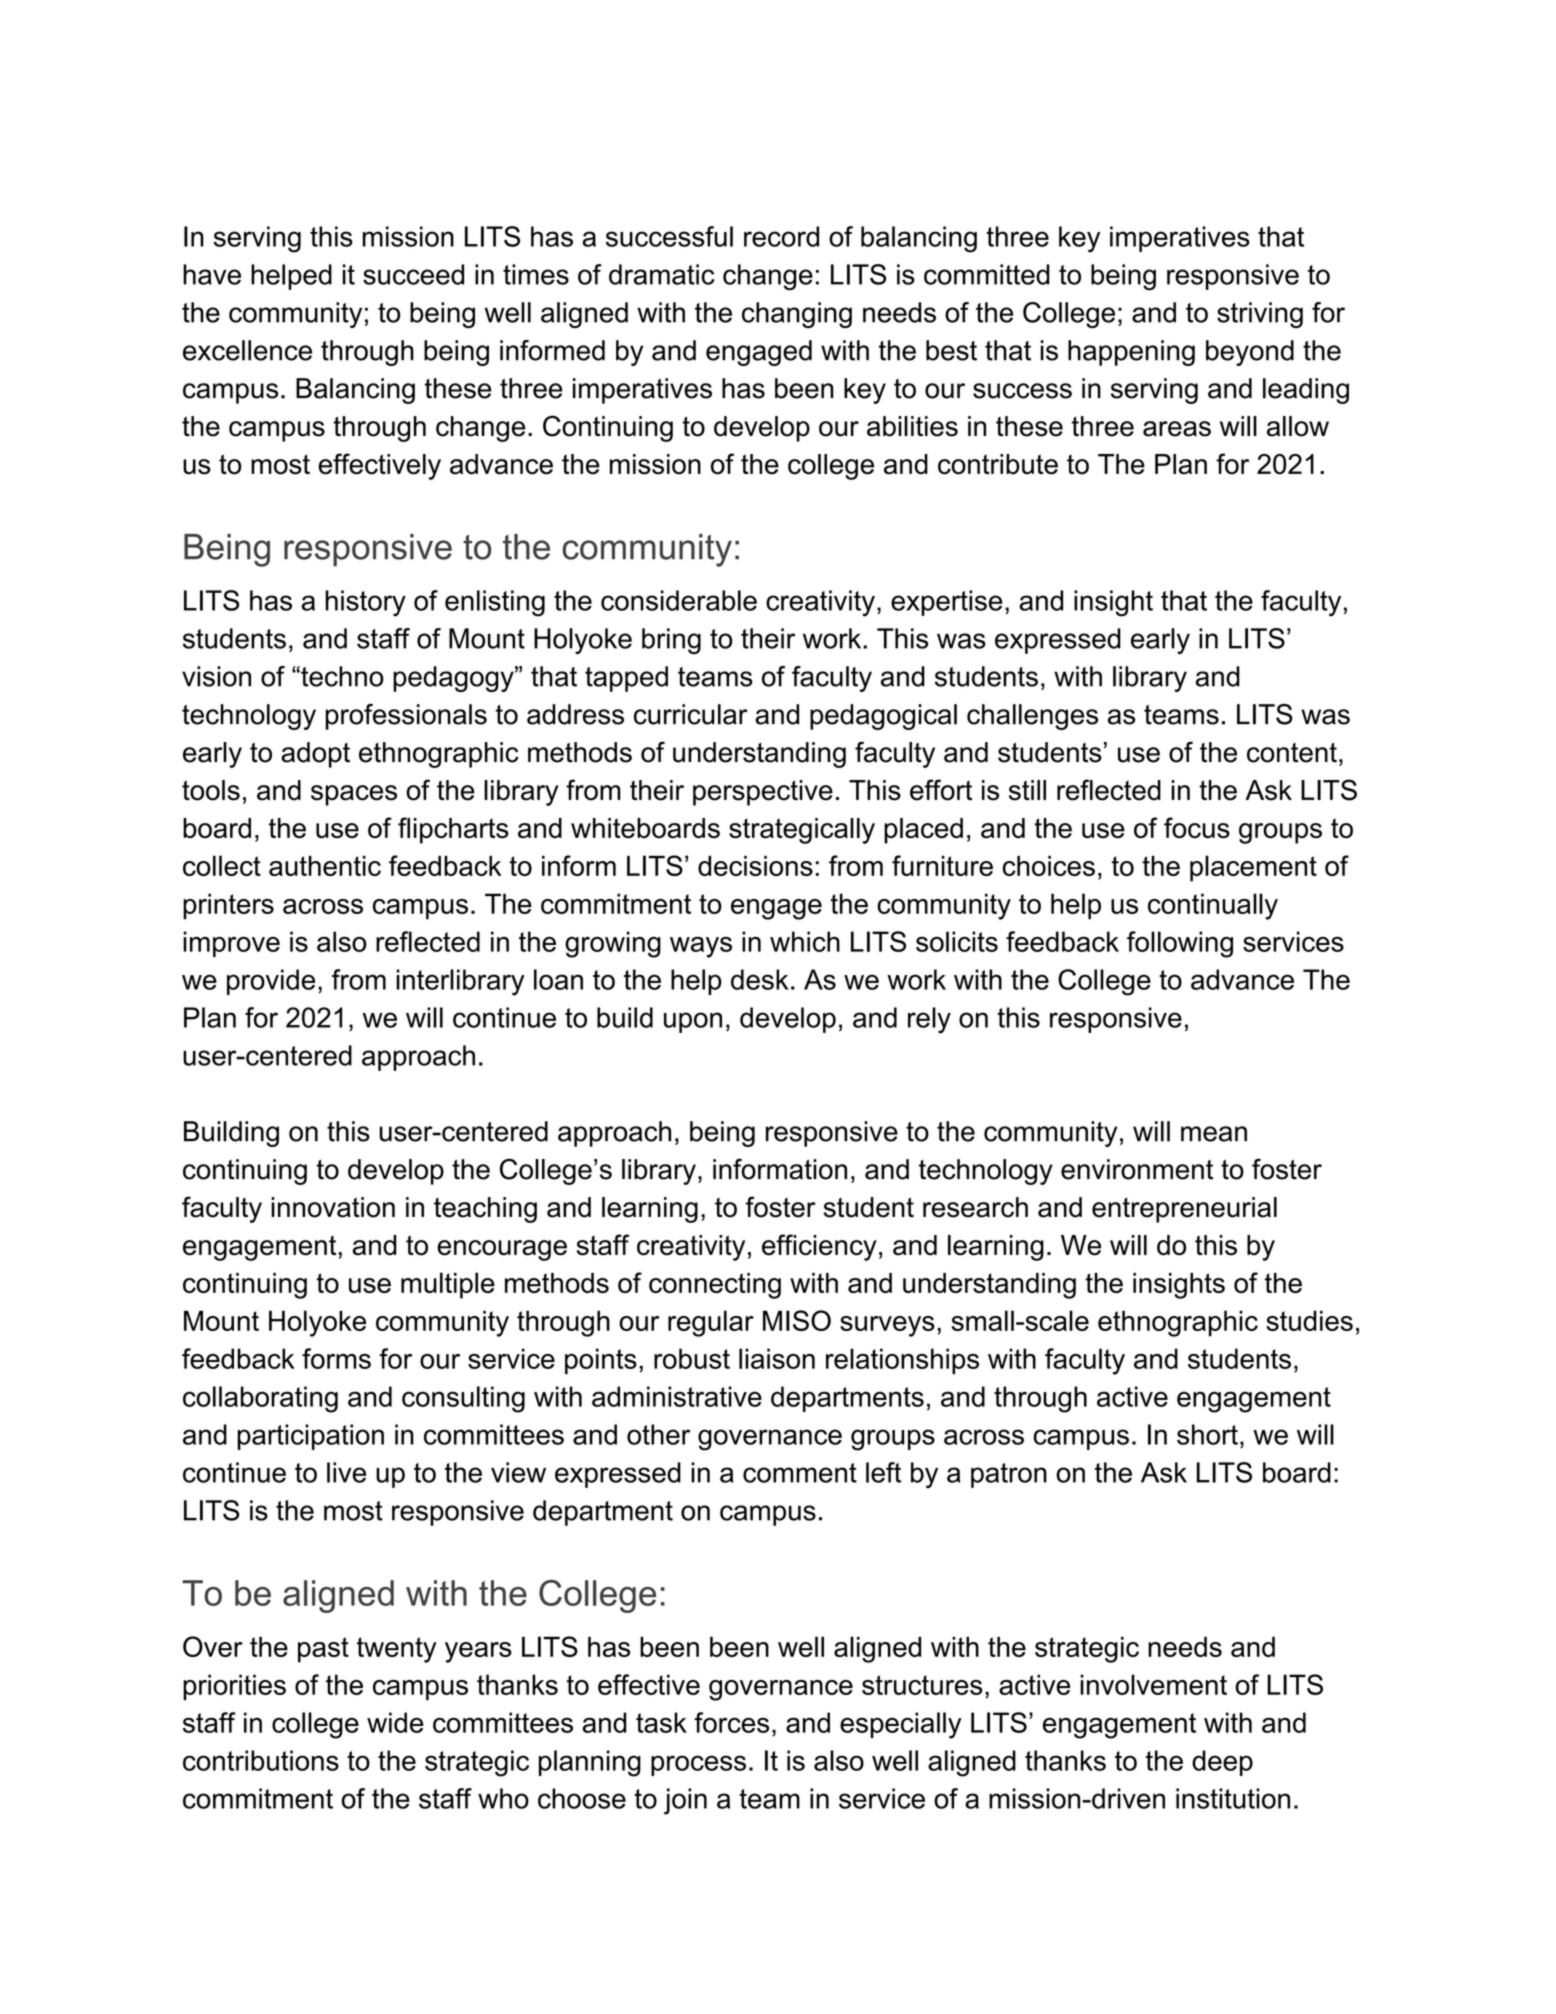 This screenshot has width=1556, height=2014. What do you see at coordinates (395, 1722) in the screenshot?
I see `wide` at bounding box center [395, 1722].
